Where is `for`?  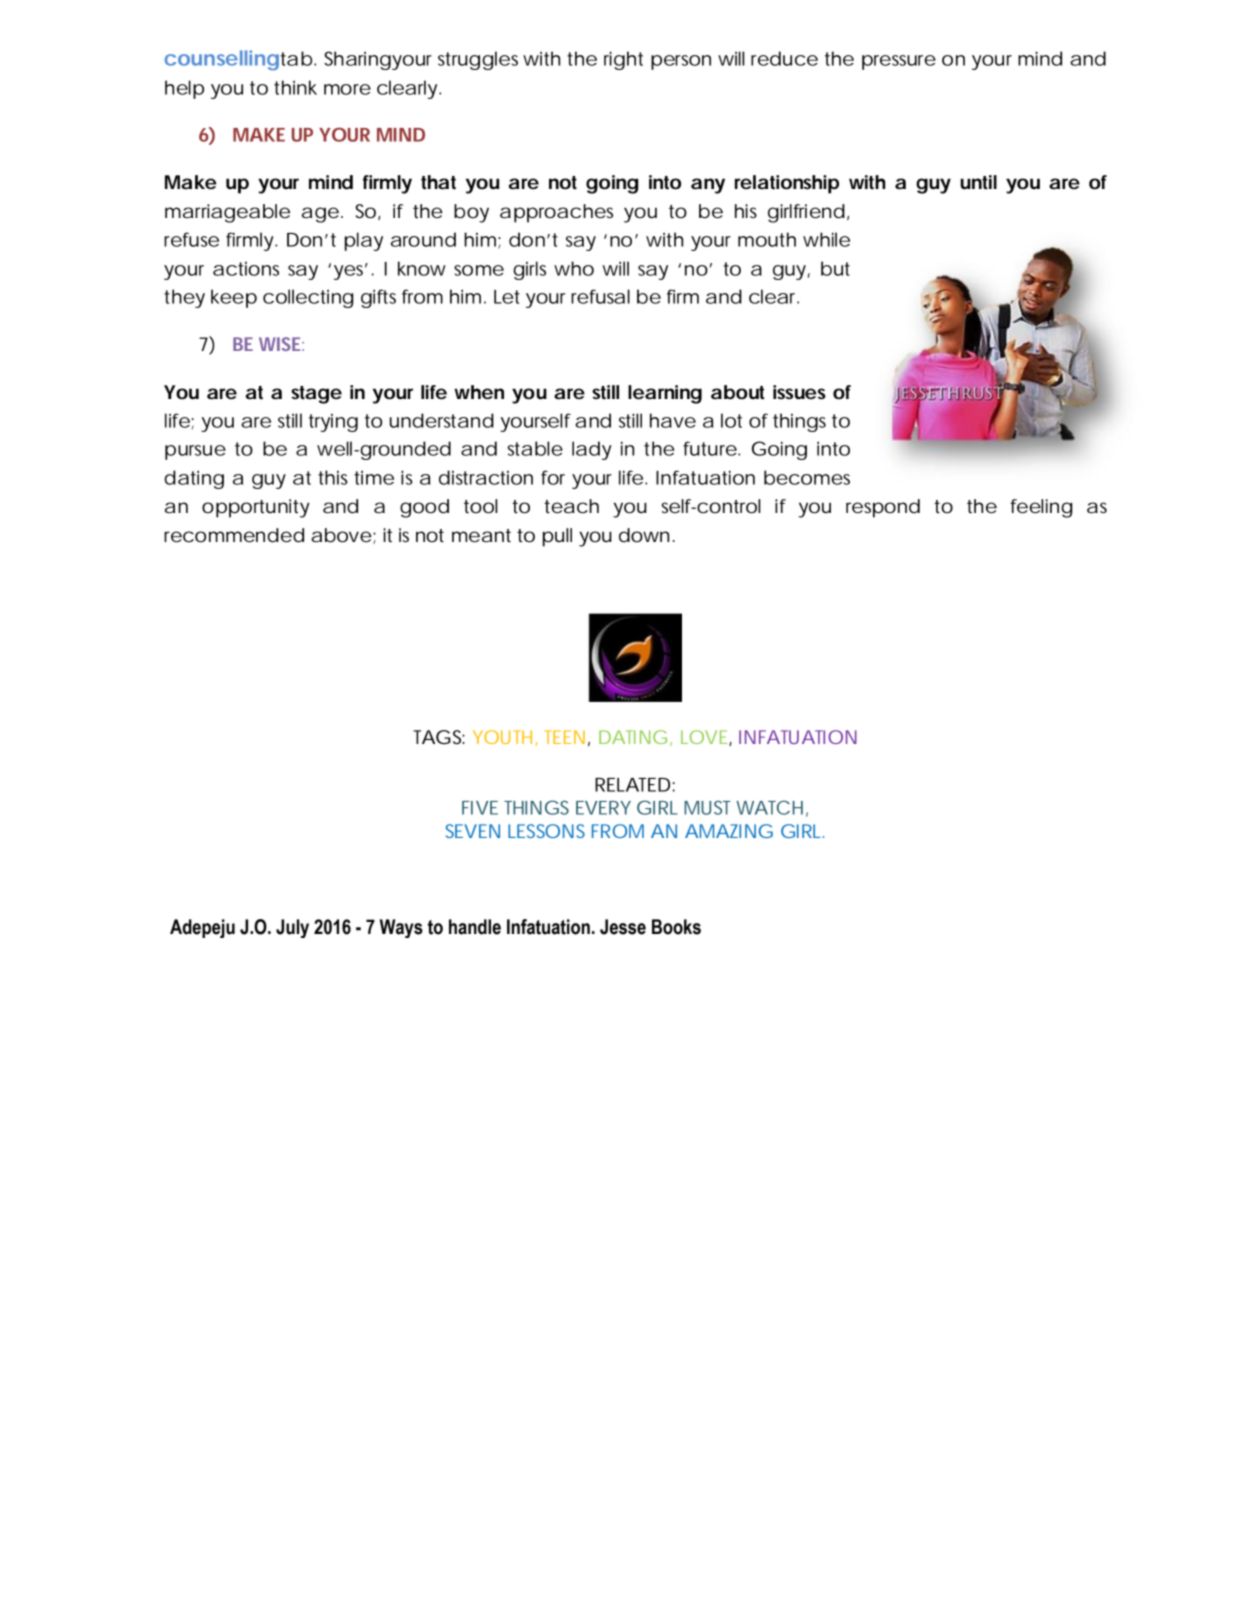 for is located at coordinates (553, 477).
